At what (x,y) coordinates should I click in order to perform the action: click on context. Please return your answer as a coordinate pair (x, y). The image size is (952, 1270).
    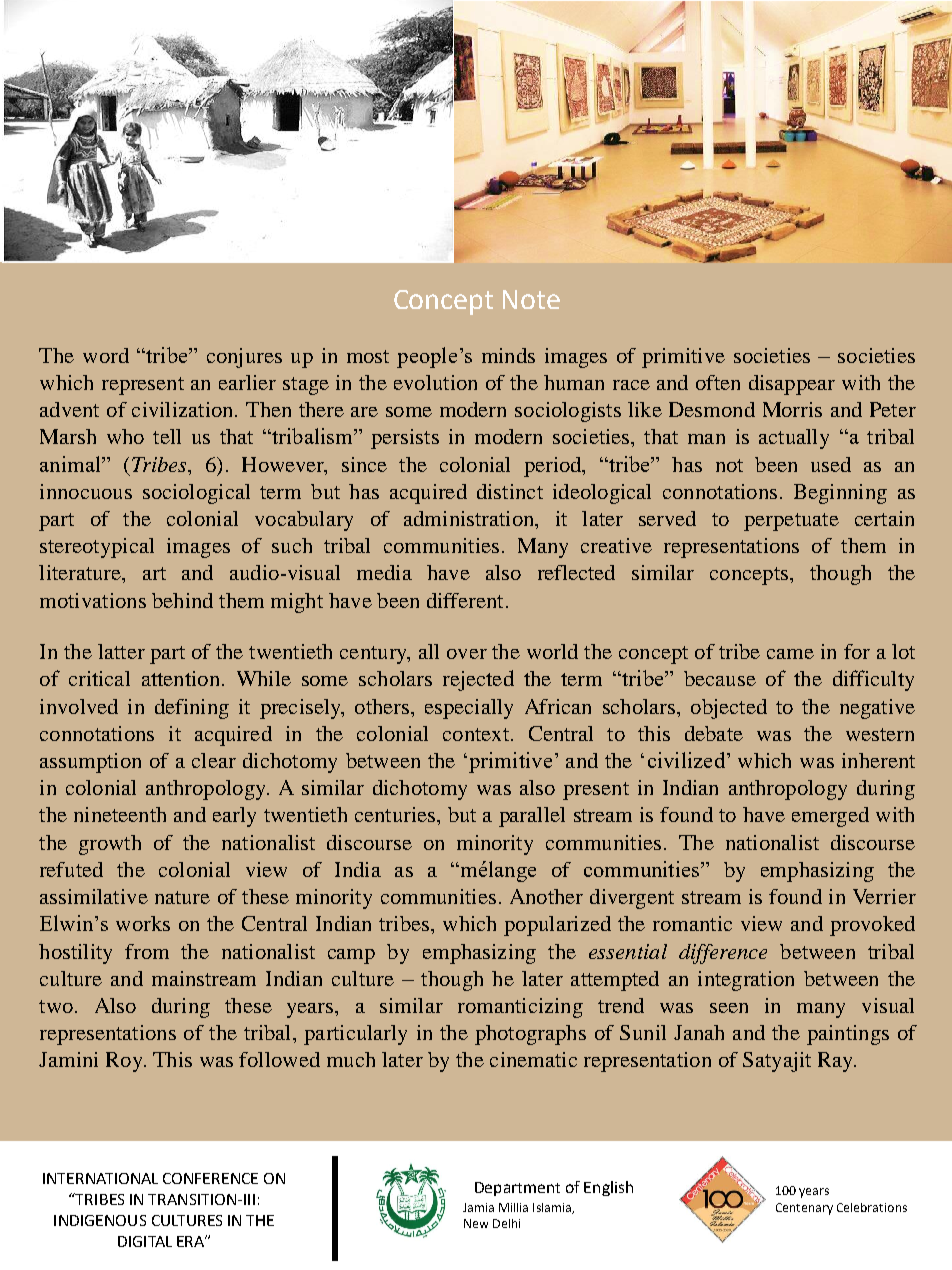
    Looking at the image, I should click on (476, 734).
